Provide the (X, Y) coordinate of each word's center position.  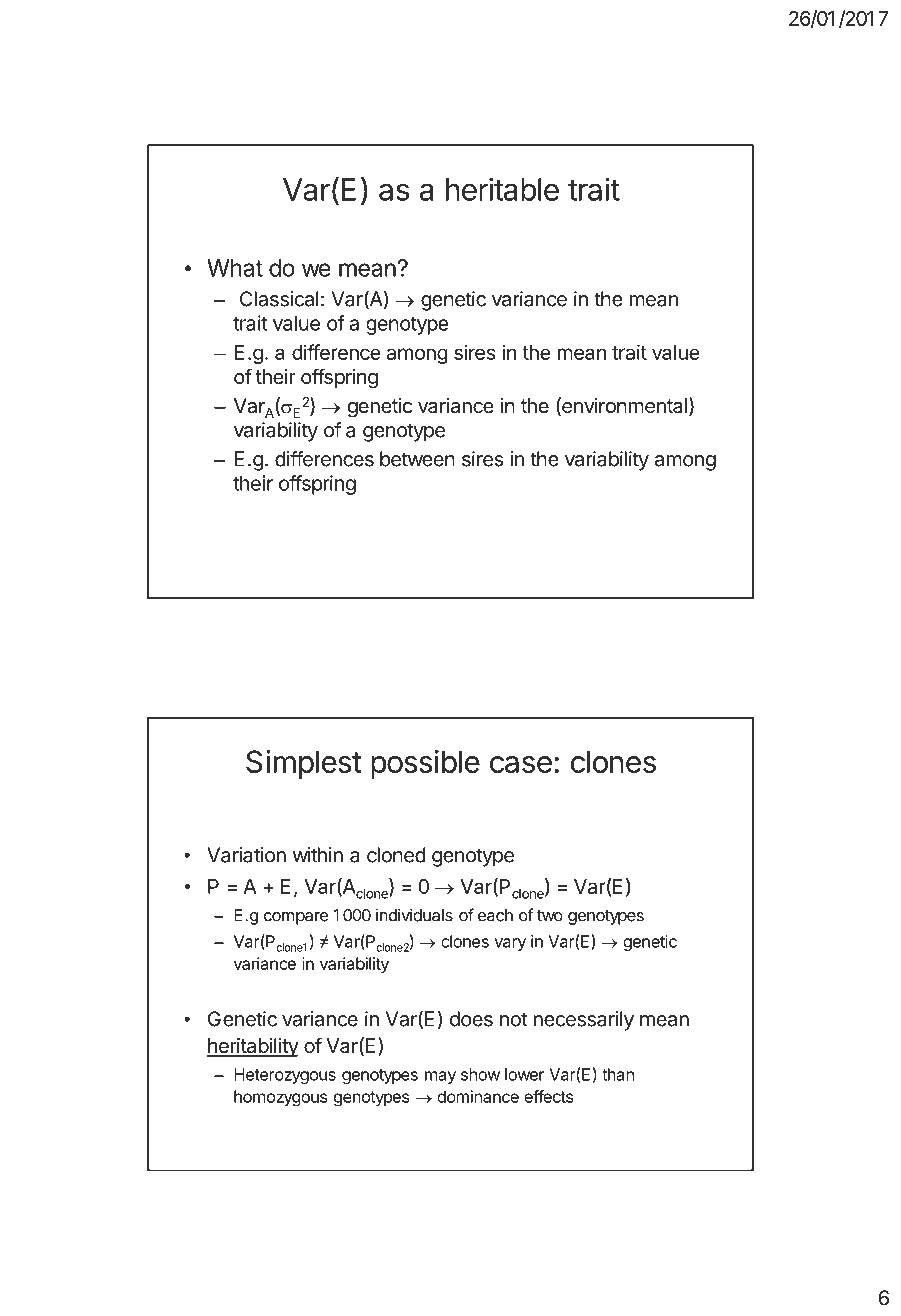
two (550, 916)
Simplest (303, 764)
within (318, 855)
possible (425, 764)
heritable (502, 189)
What (235, 268)
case (521, 764)
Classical (279, 299)
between (417, 459)
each (495, 915)
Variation (246, 855)
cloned (396, 855)
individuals (414, 915)
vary (510, 944)
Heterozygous (285, 1076)
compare (296, 918)
